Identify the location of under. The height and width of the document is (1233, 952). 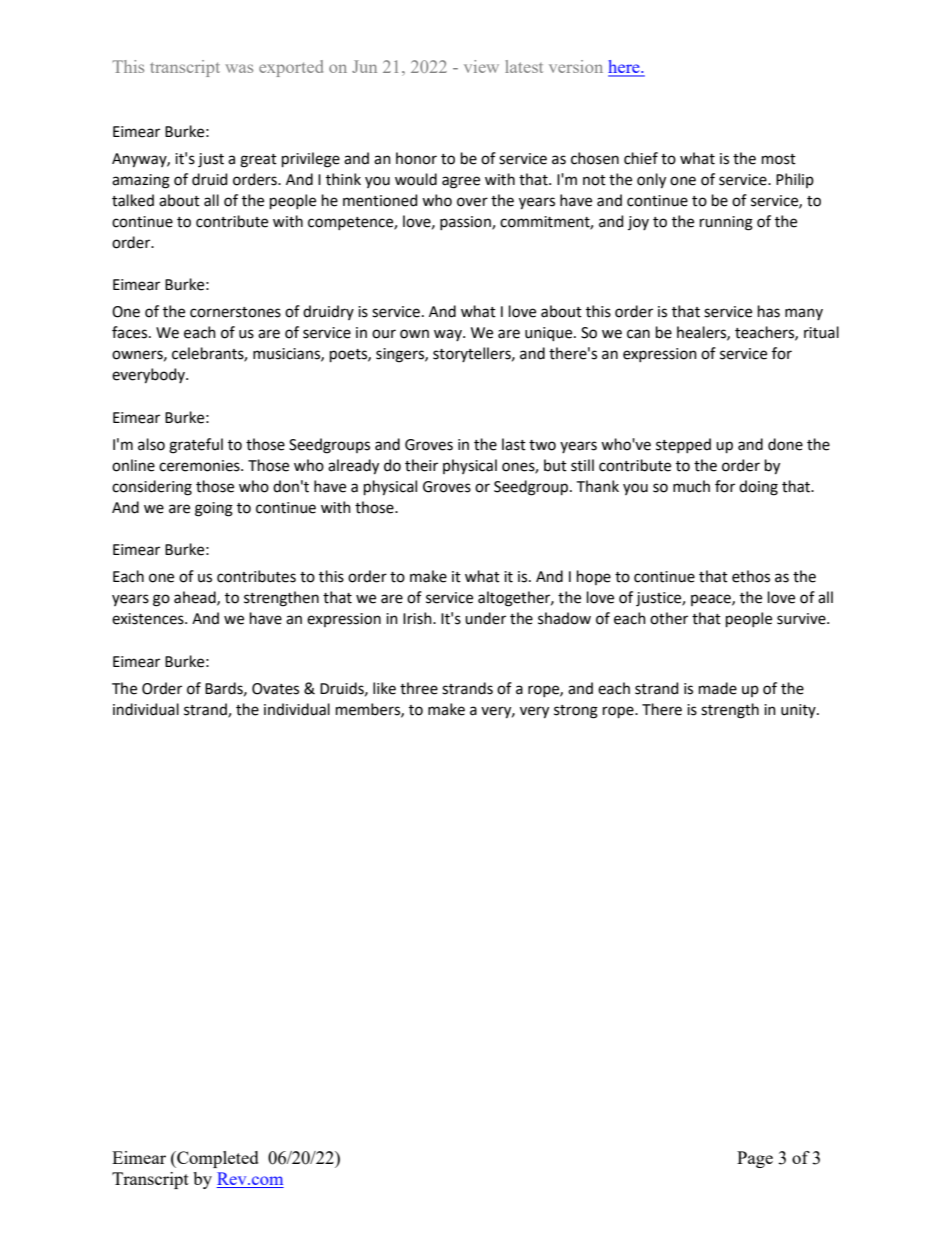
(485, 618).
